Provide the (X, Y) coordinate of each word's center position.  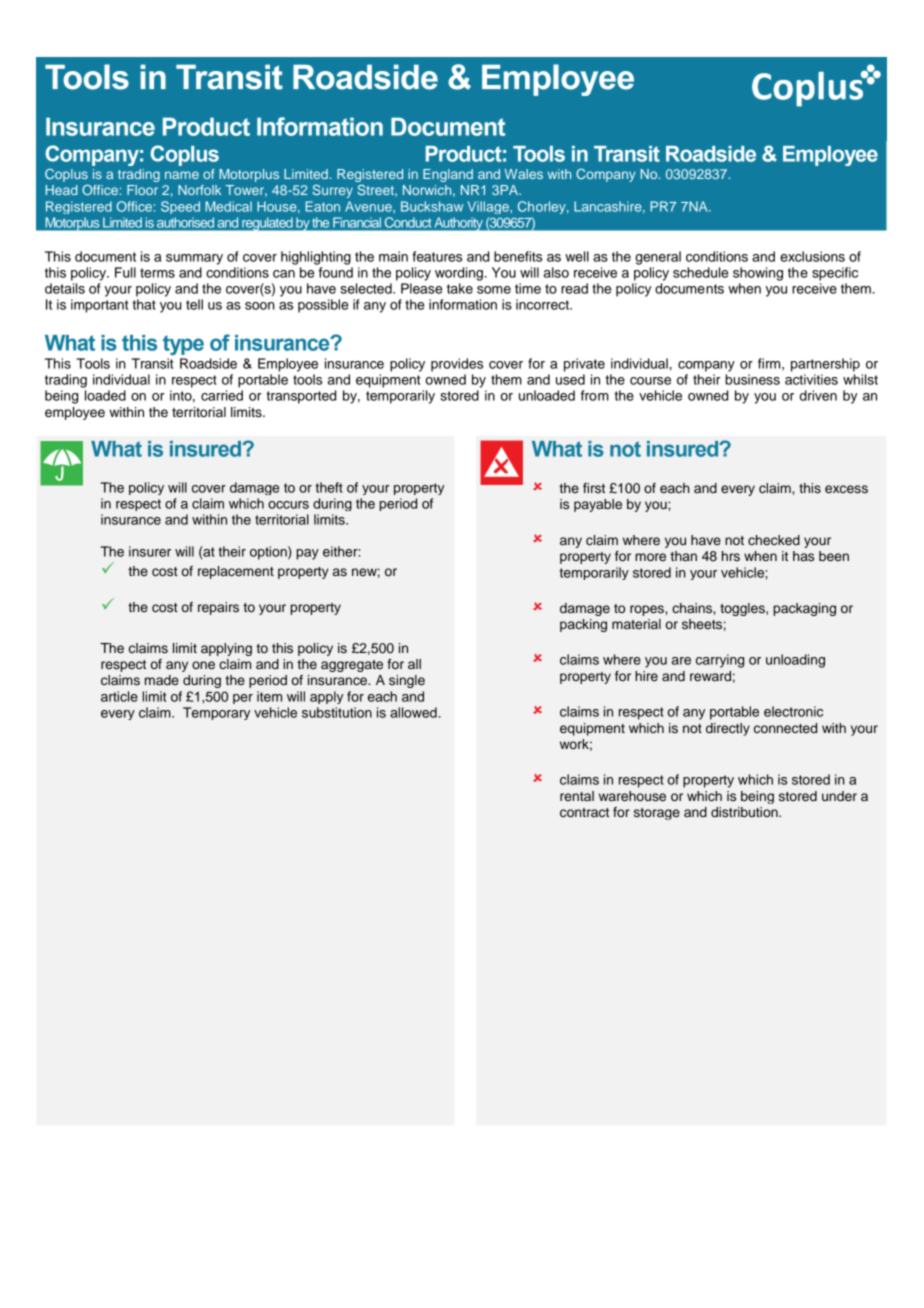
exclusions (812, 256)
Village (489, 207)
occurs (288, 505)
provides (457, 365)
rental (577, 796)
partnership (825, 365)
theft (329, 487)
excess (846, 489)
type (183, 345)
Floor (142, 190)
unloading (795, 661)
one (203, 665)
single (407, 681)
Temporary (216, 713)
